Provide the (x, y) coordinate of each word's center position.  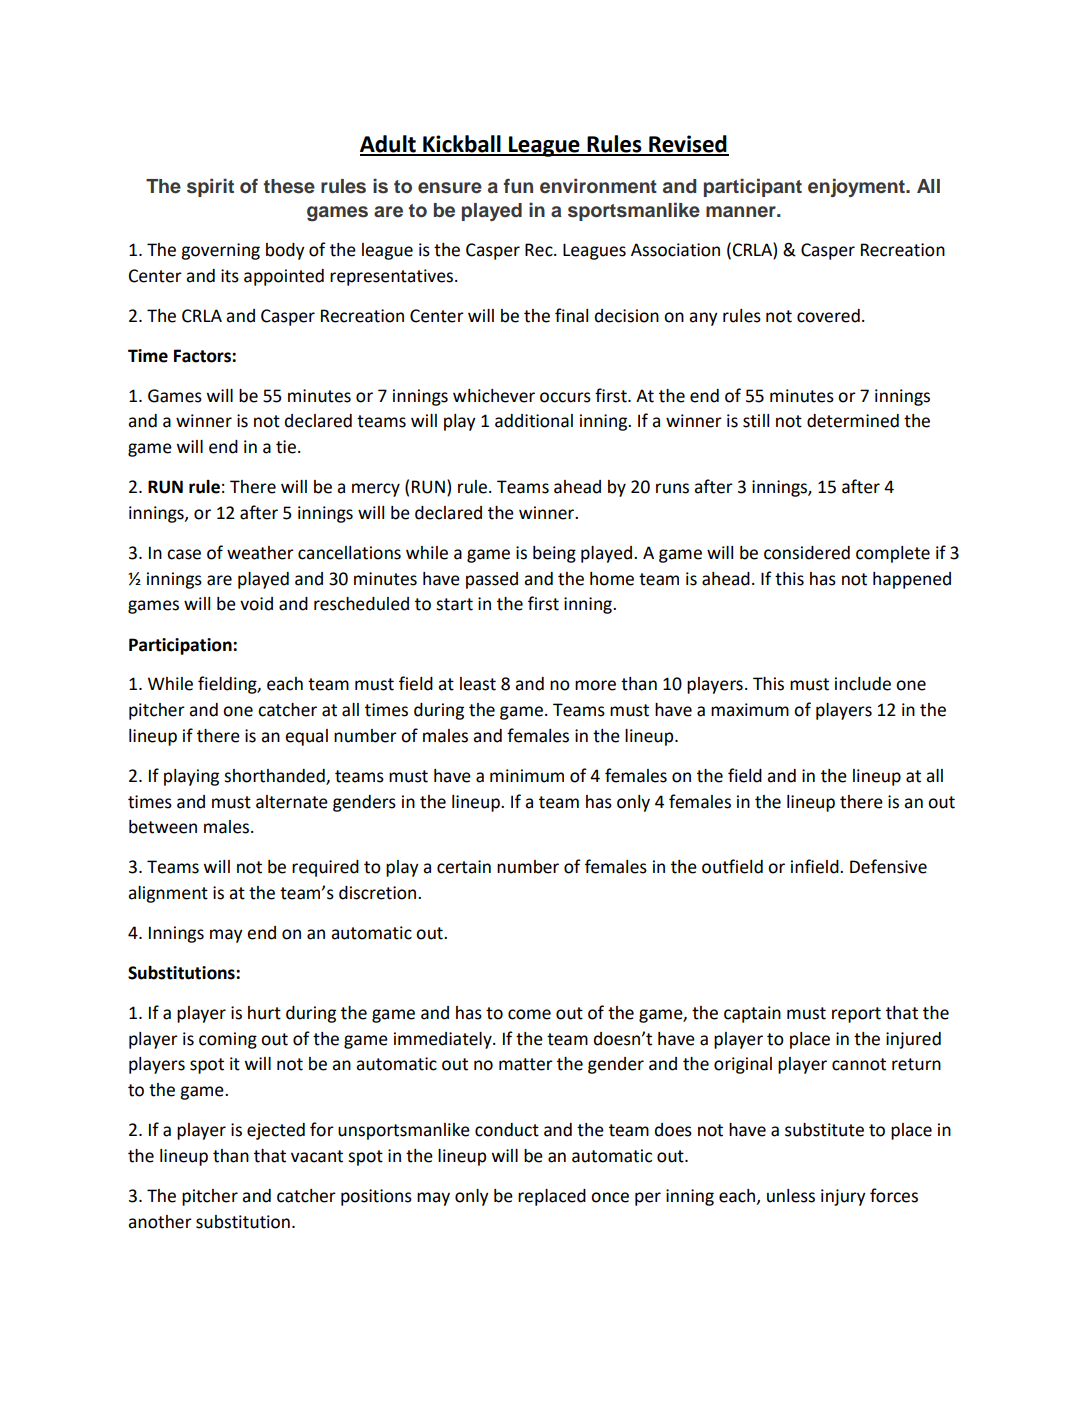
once (610, 1197)
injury (843, 1197)
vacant (317, 1156)
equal (306, 737)
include (863, 684)
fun (518, 185)
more (595, 685)
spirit (210, 187)
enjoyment (857, 187)
